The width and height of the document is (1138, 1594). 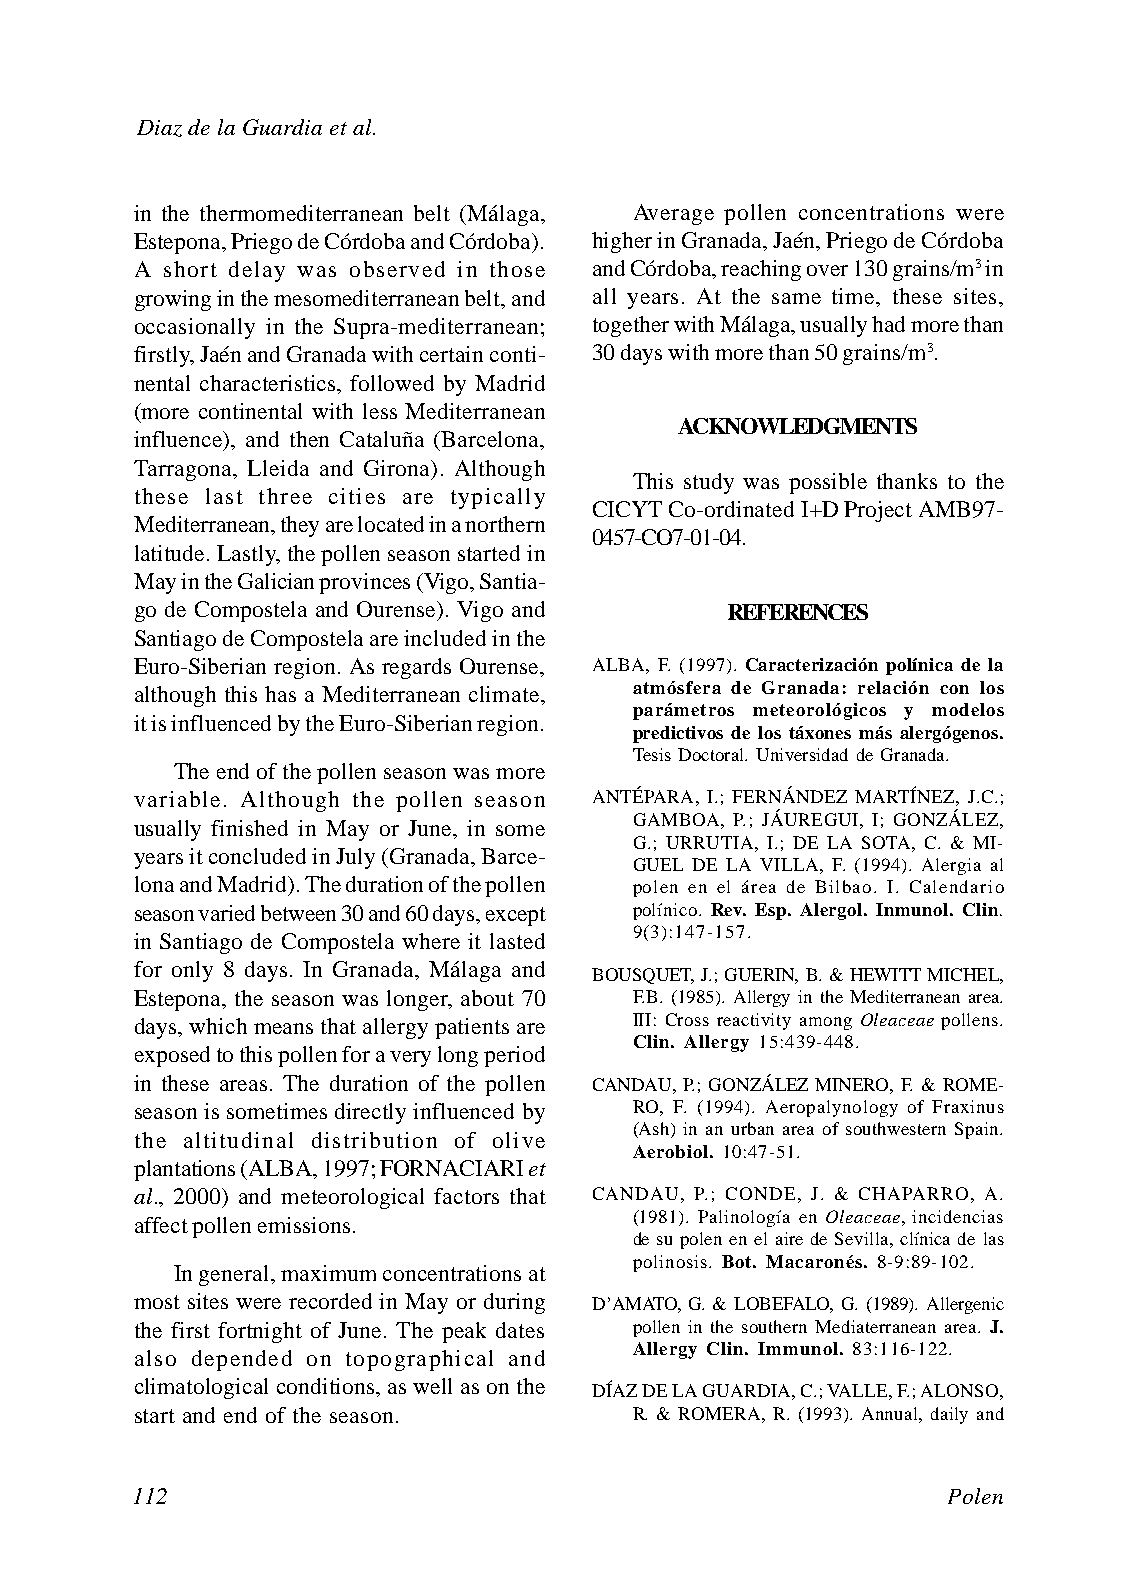 What do you see at coordinates (622, 242) in the document?
I see `higher` at bounding box center [622, 242].
